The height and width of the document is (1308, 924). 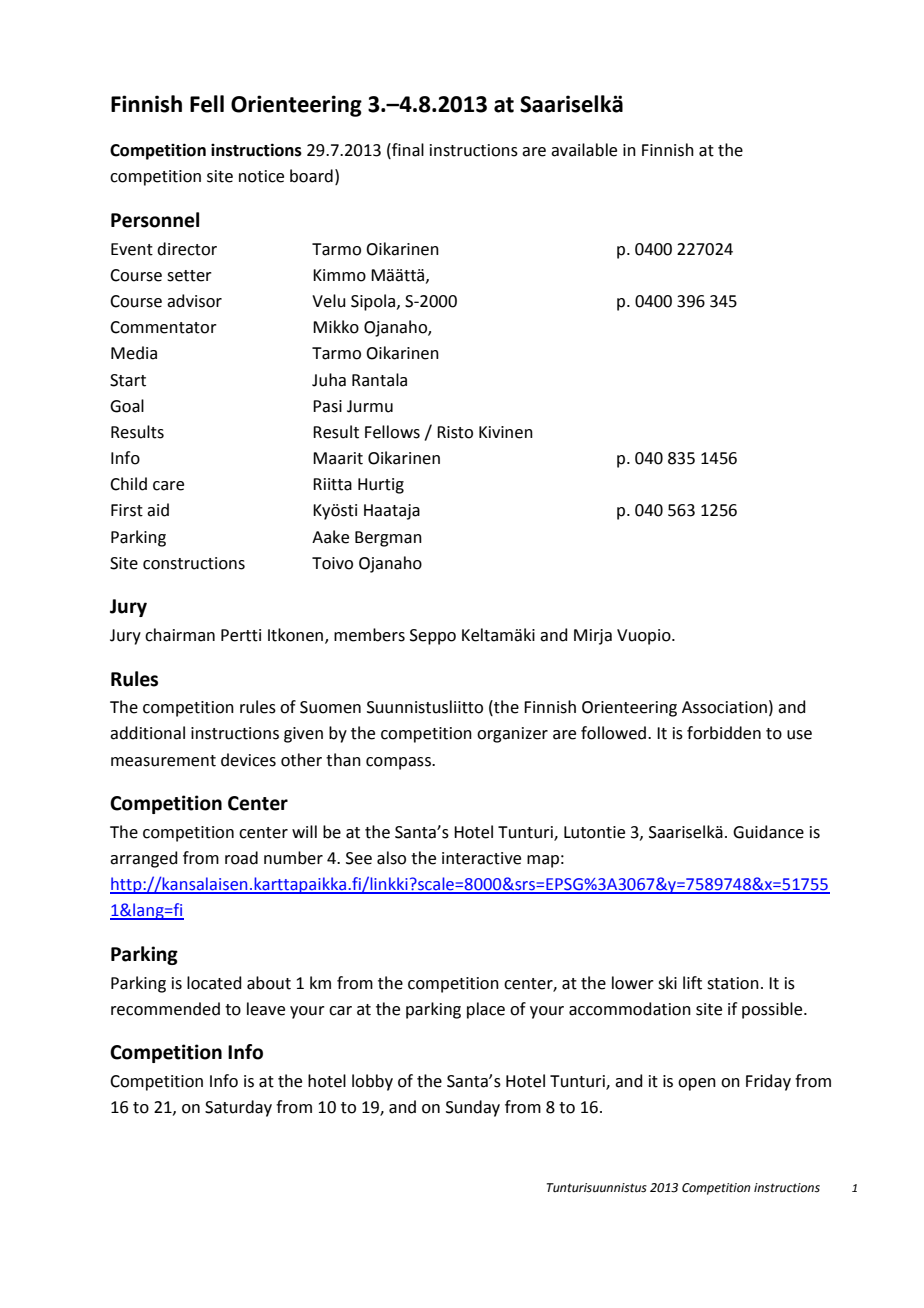 I want to click on chairman, so click(x=180, y=635).
